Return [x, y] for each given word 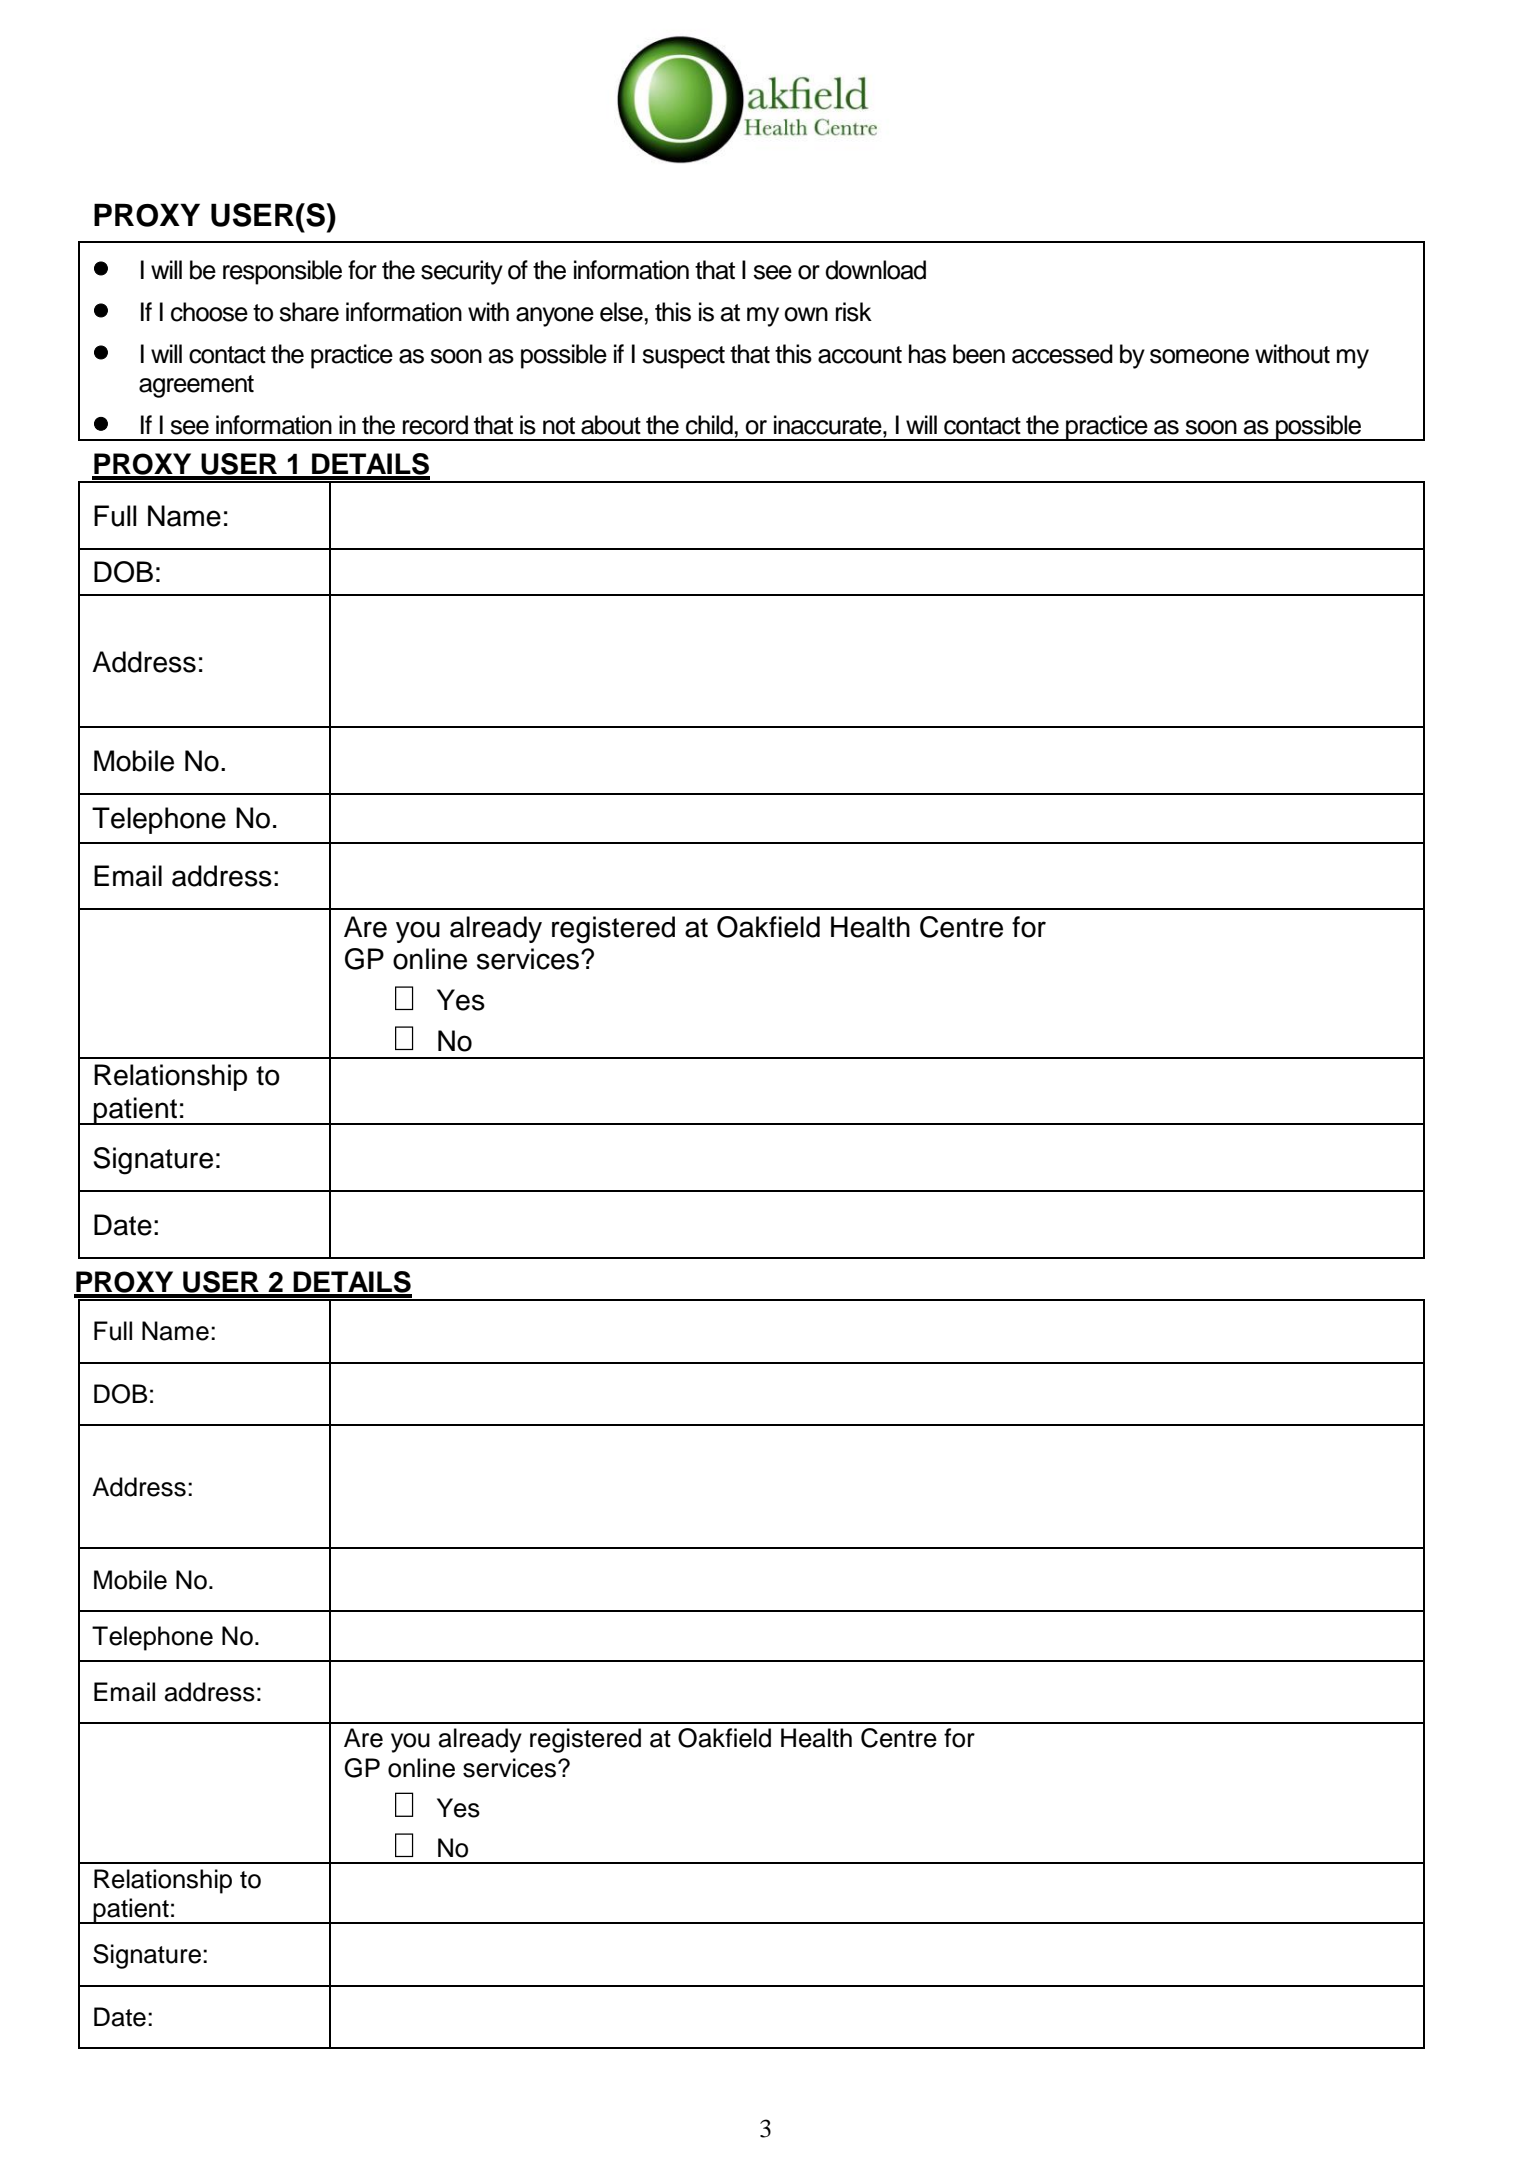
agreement [196, 386]
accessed [1062, 354]
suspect [683, 357]
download [875, 270]
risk [854, 312]
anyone [555, 317]
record [435, 425]
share [309, 312]
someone [1199, 356]
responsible [282, 272]
